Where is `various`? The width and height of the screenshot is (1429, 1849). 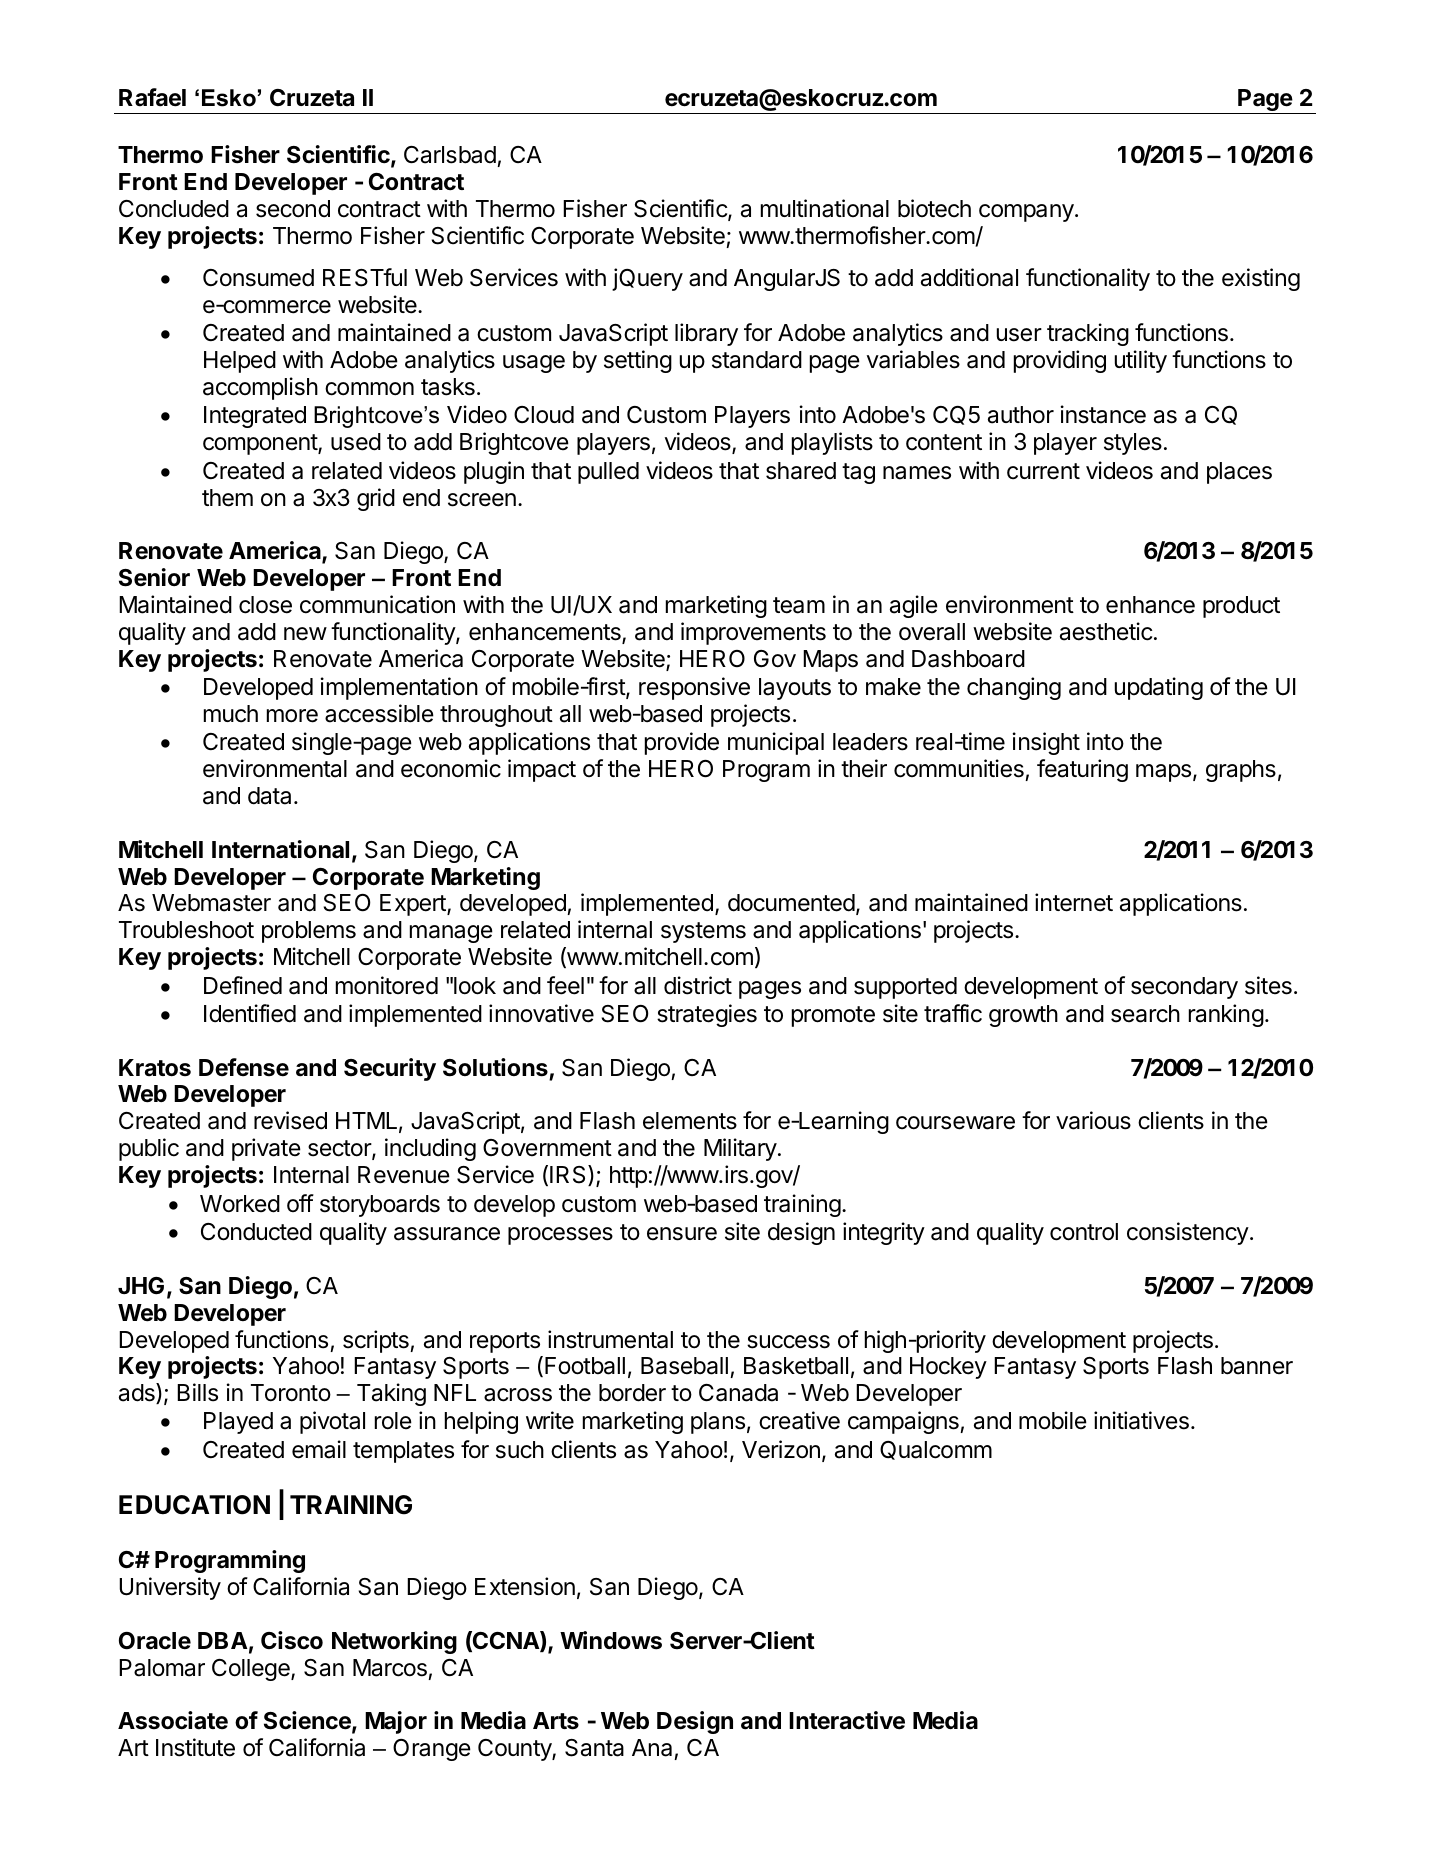
various is located at coordinates (1093, 1120).
